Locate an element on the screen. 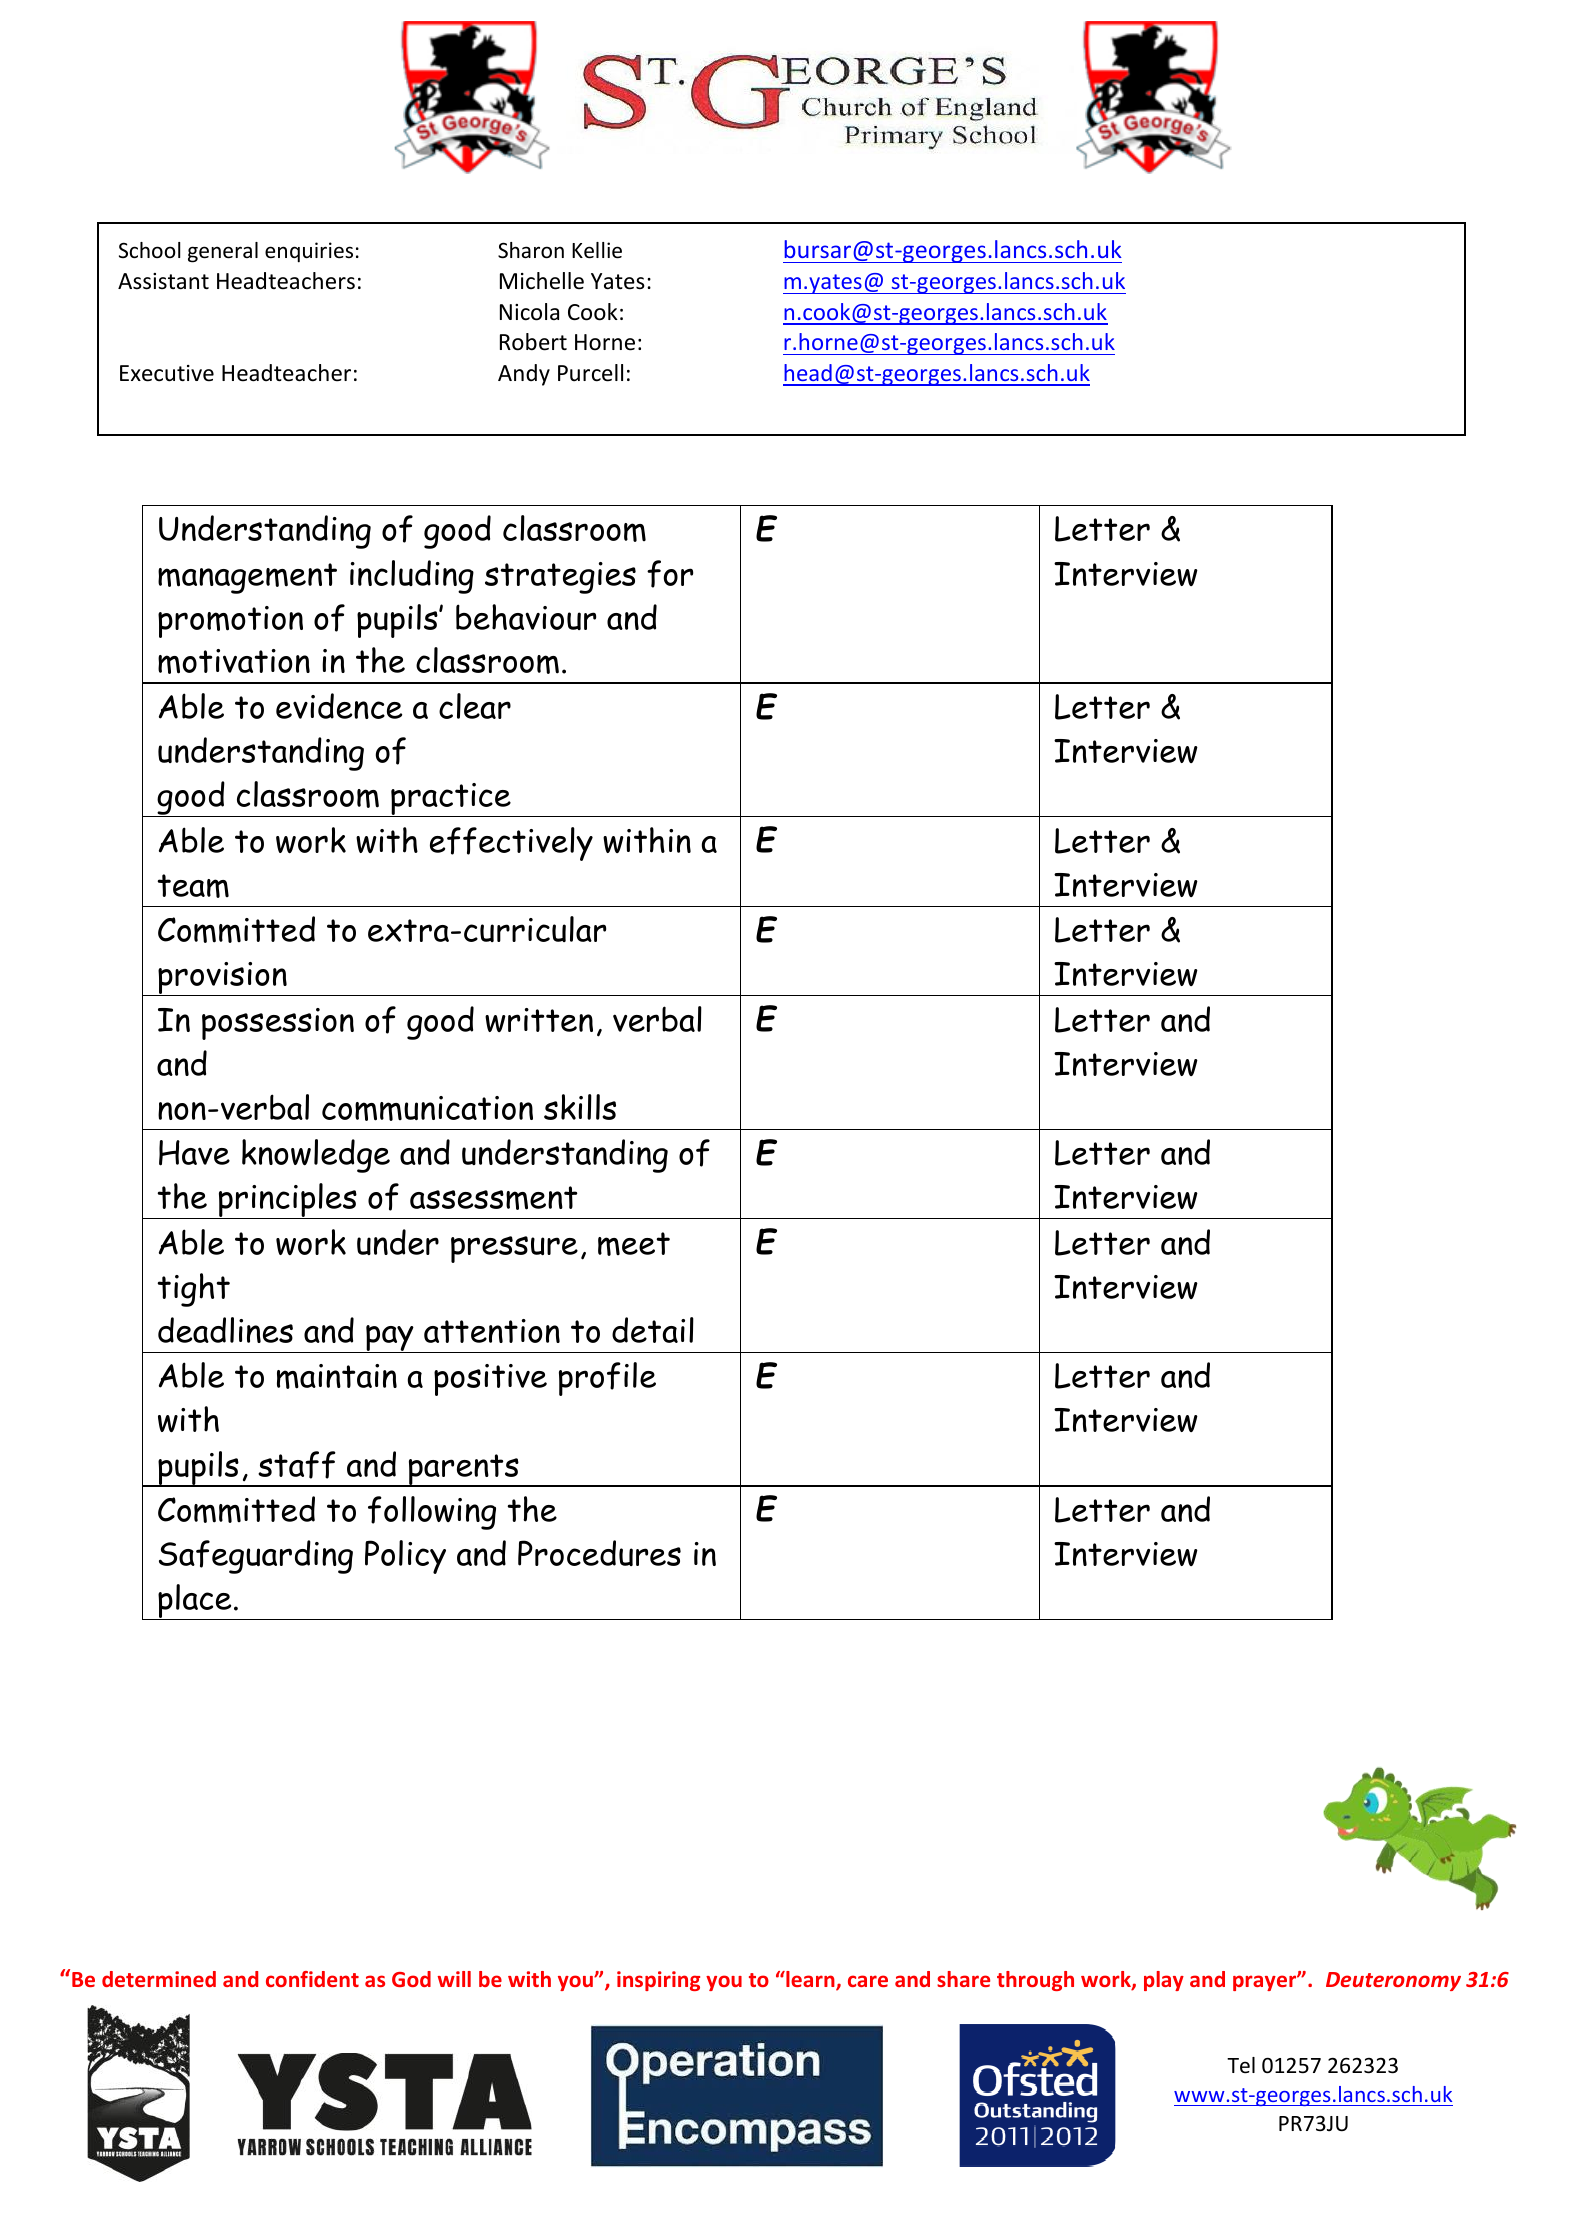 The height and width of the screenshot is (2220, 1570). Tel is located at coordinates (1241, 2065).
